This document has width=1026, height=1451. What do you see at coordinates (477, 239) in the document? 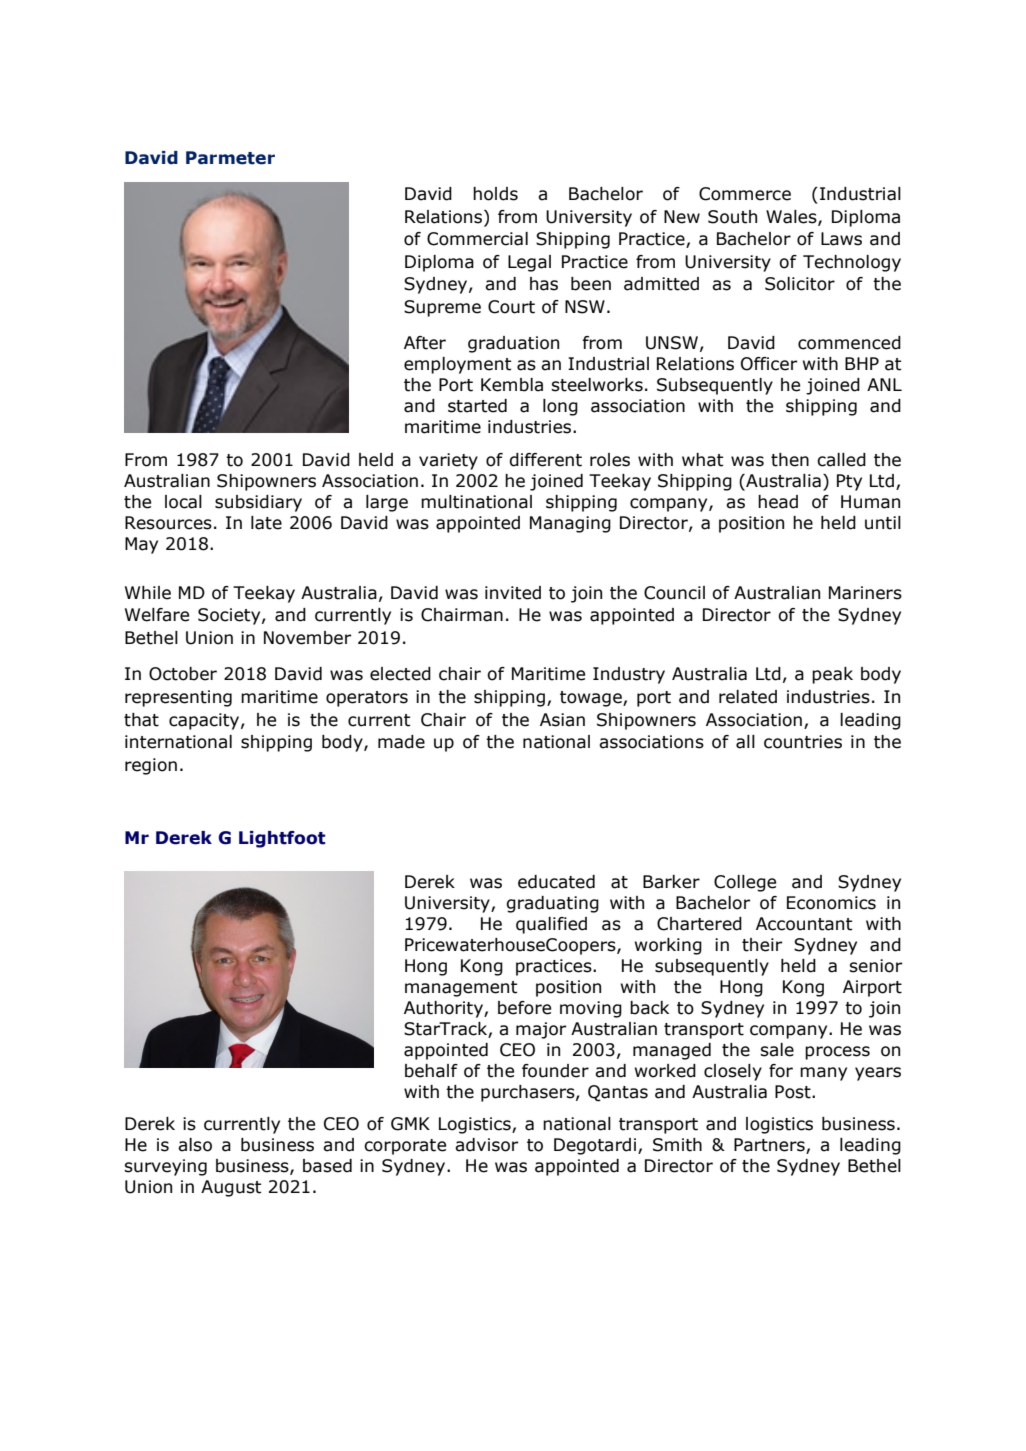
I see `Commercial` at bounding box center [477, 239].
